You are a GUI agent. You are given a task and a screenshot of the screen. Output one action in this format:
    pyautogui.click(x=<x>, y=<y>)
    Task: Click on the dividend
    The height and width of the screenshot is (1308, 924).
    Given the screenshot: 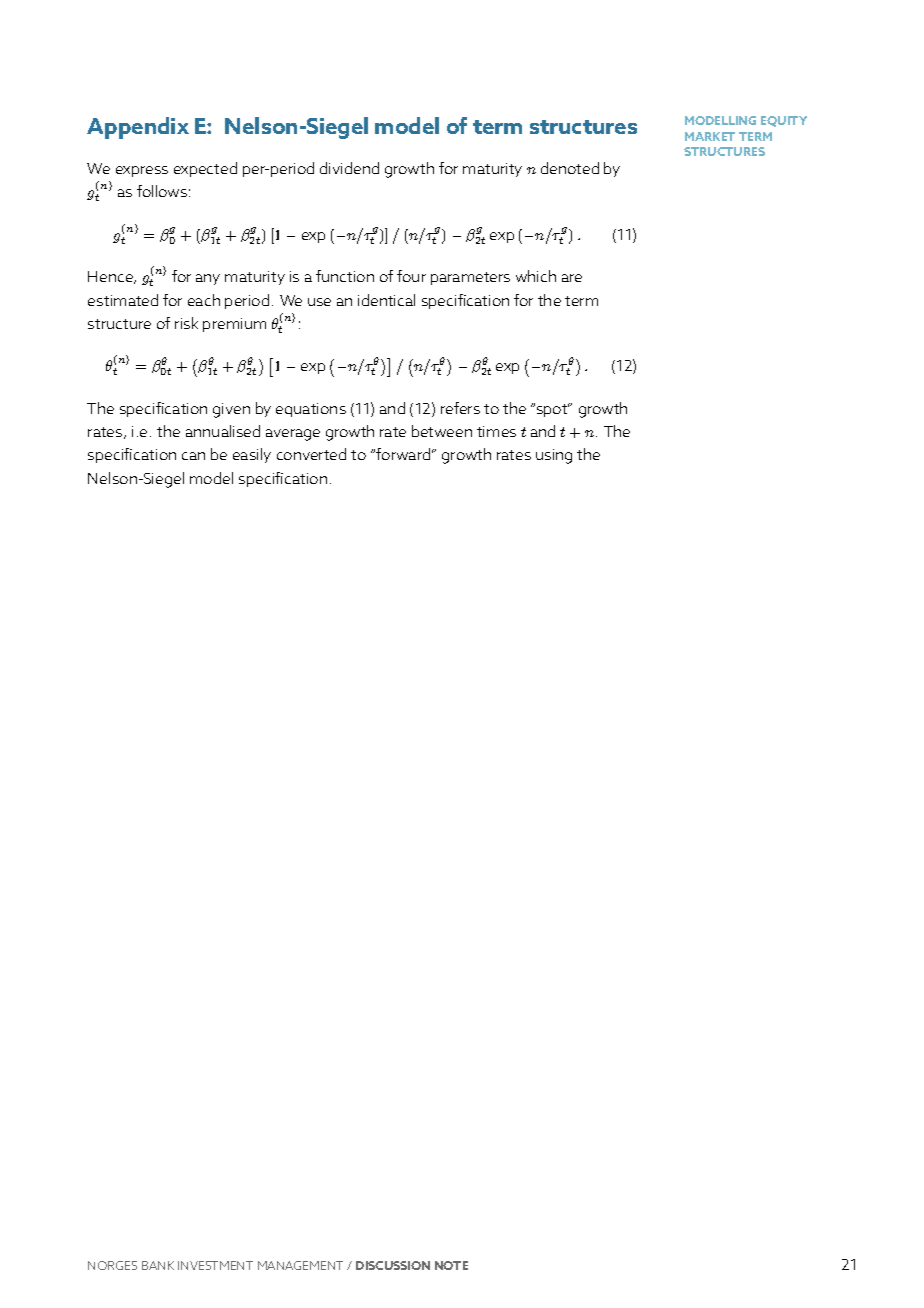 What is the action you would take?
    pyautogui.click(x=349, y=168)
